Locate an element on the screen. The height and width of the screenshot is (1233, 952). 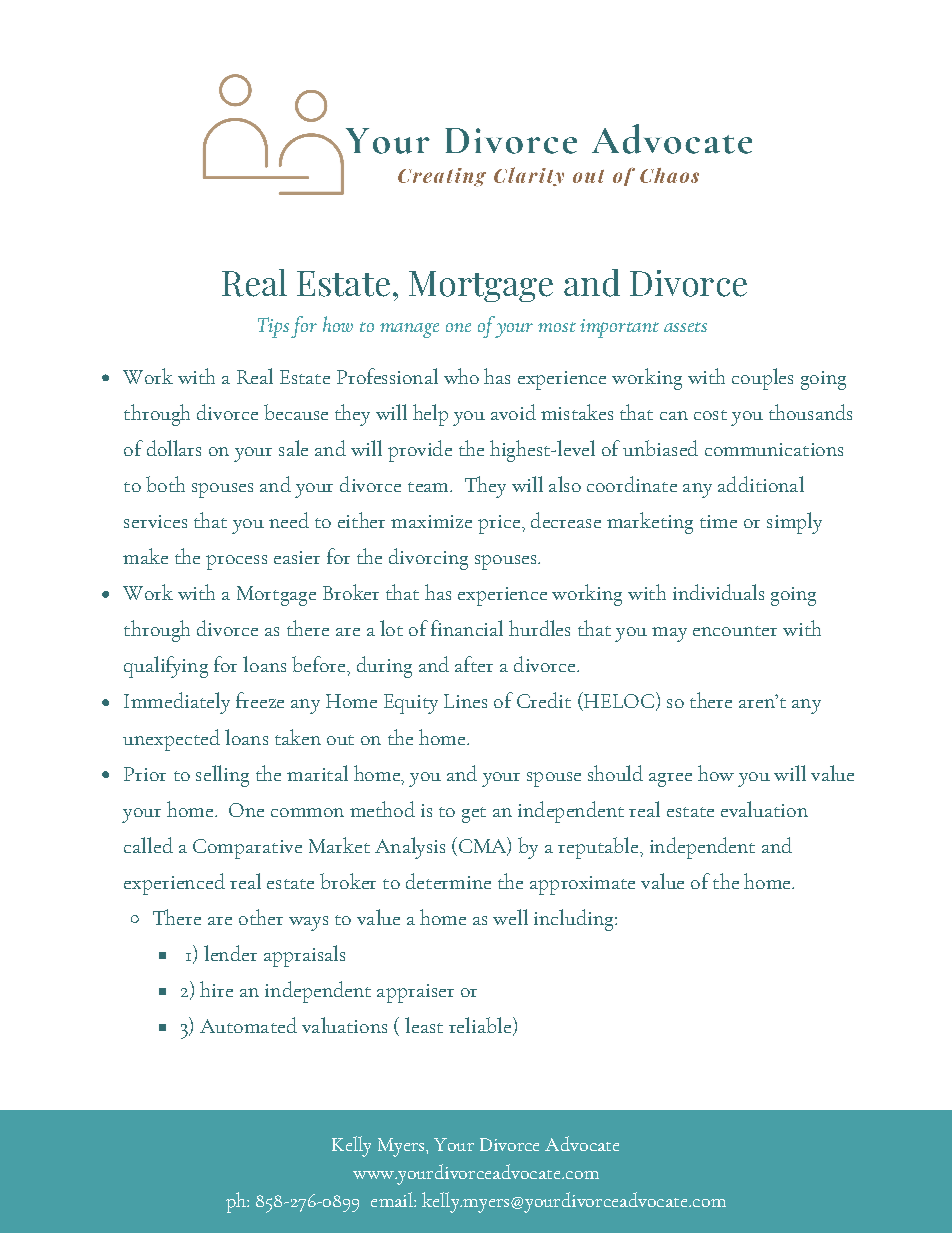
couples is located at coordinates (762, 379).
